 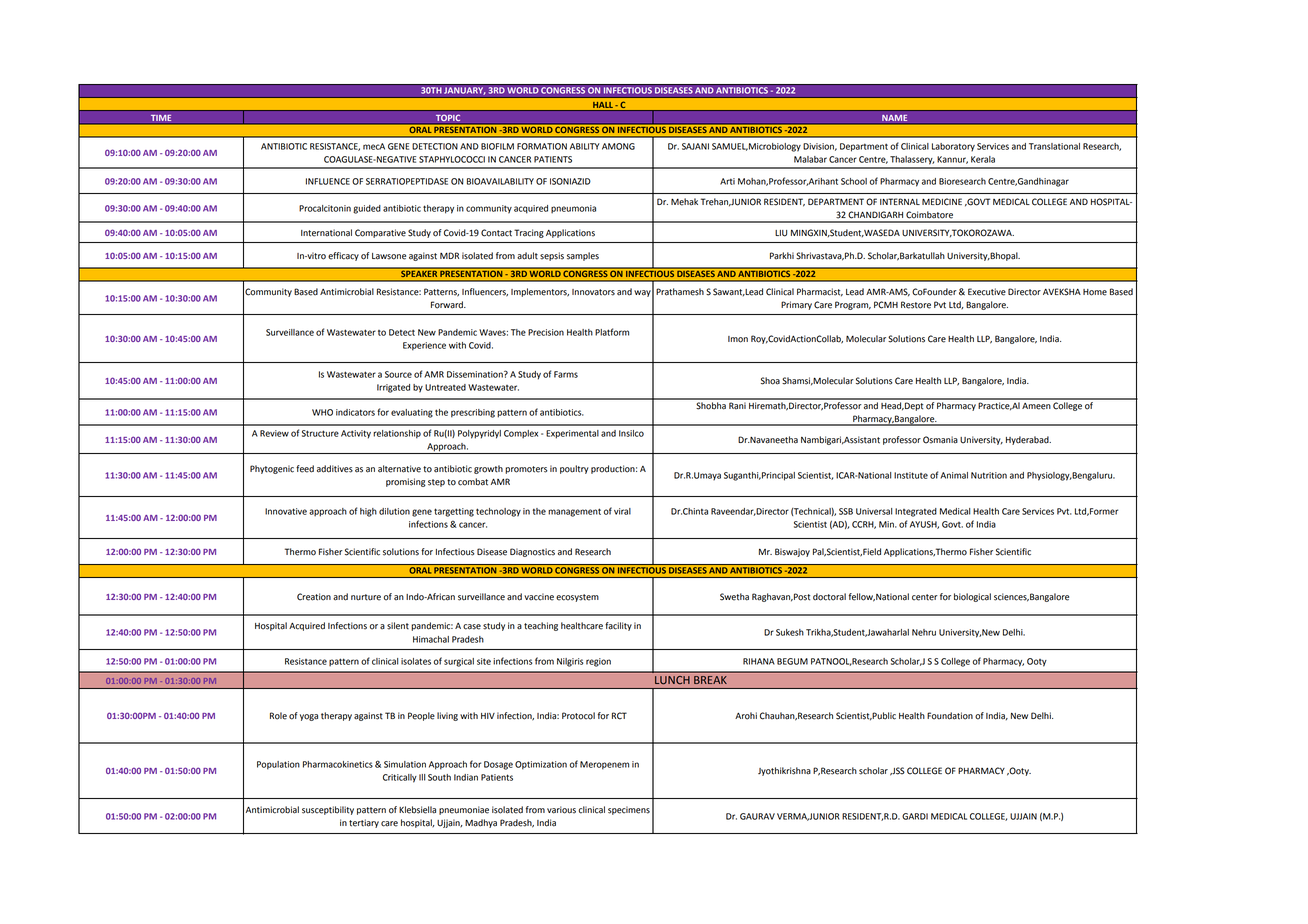 I want to click on Hyderabad, so click(x=1028, y=440).
